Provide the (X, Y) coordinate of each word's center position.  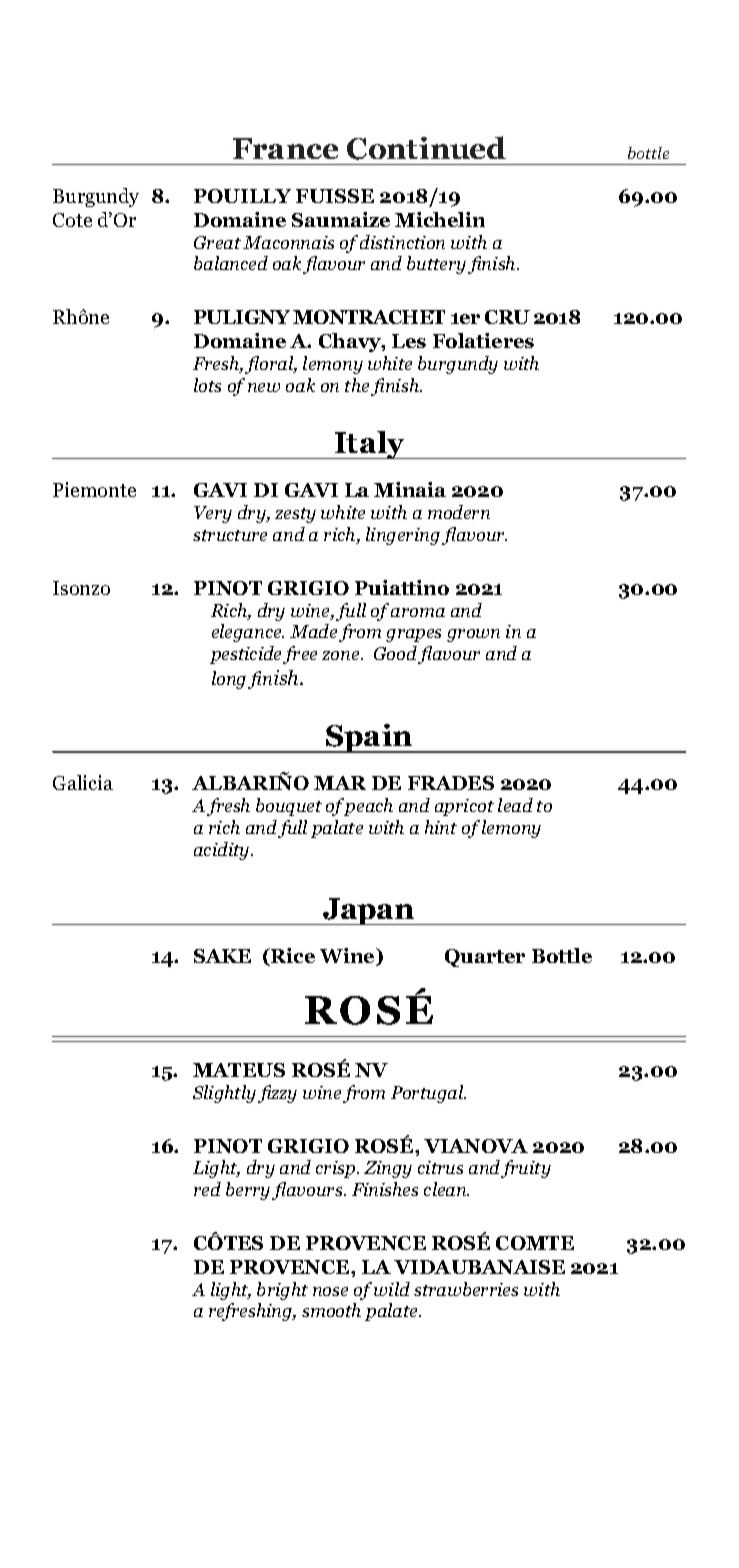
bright (282, 1291)
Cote (72, 220)
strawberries (466, 1289)
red (207, 1189)
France (285, 148)
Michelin (440, 219)
